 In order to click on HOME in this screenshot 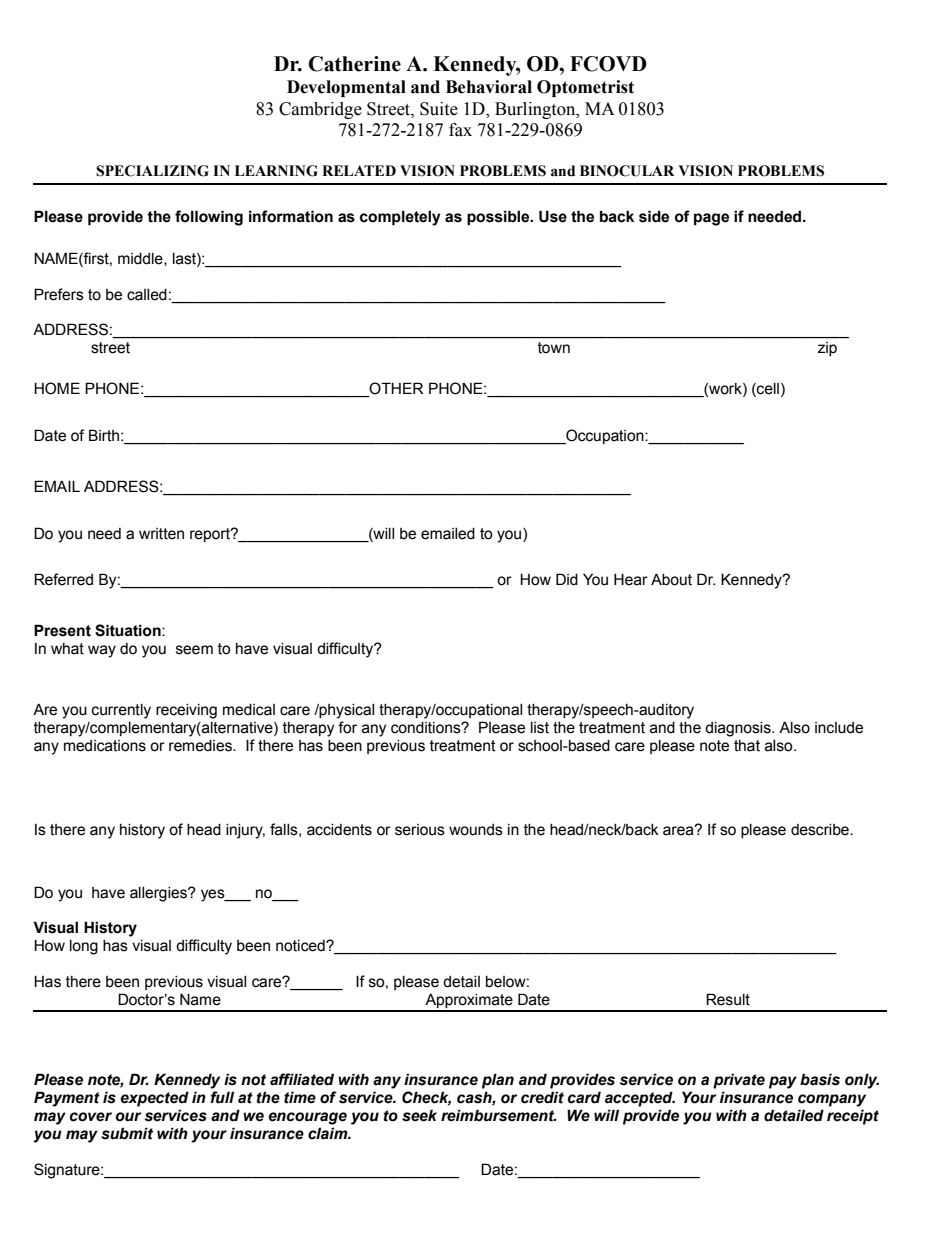, I will do `click(57, 388)`.
